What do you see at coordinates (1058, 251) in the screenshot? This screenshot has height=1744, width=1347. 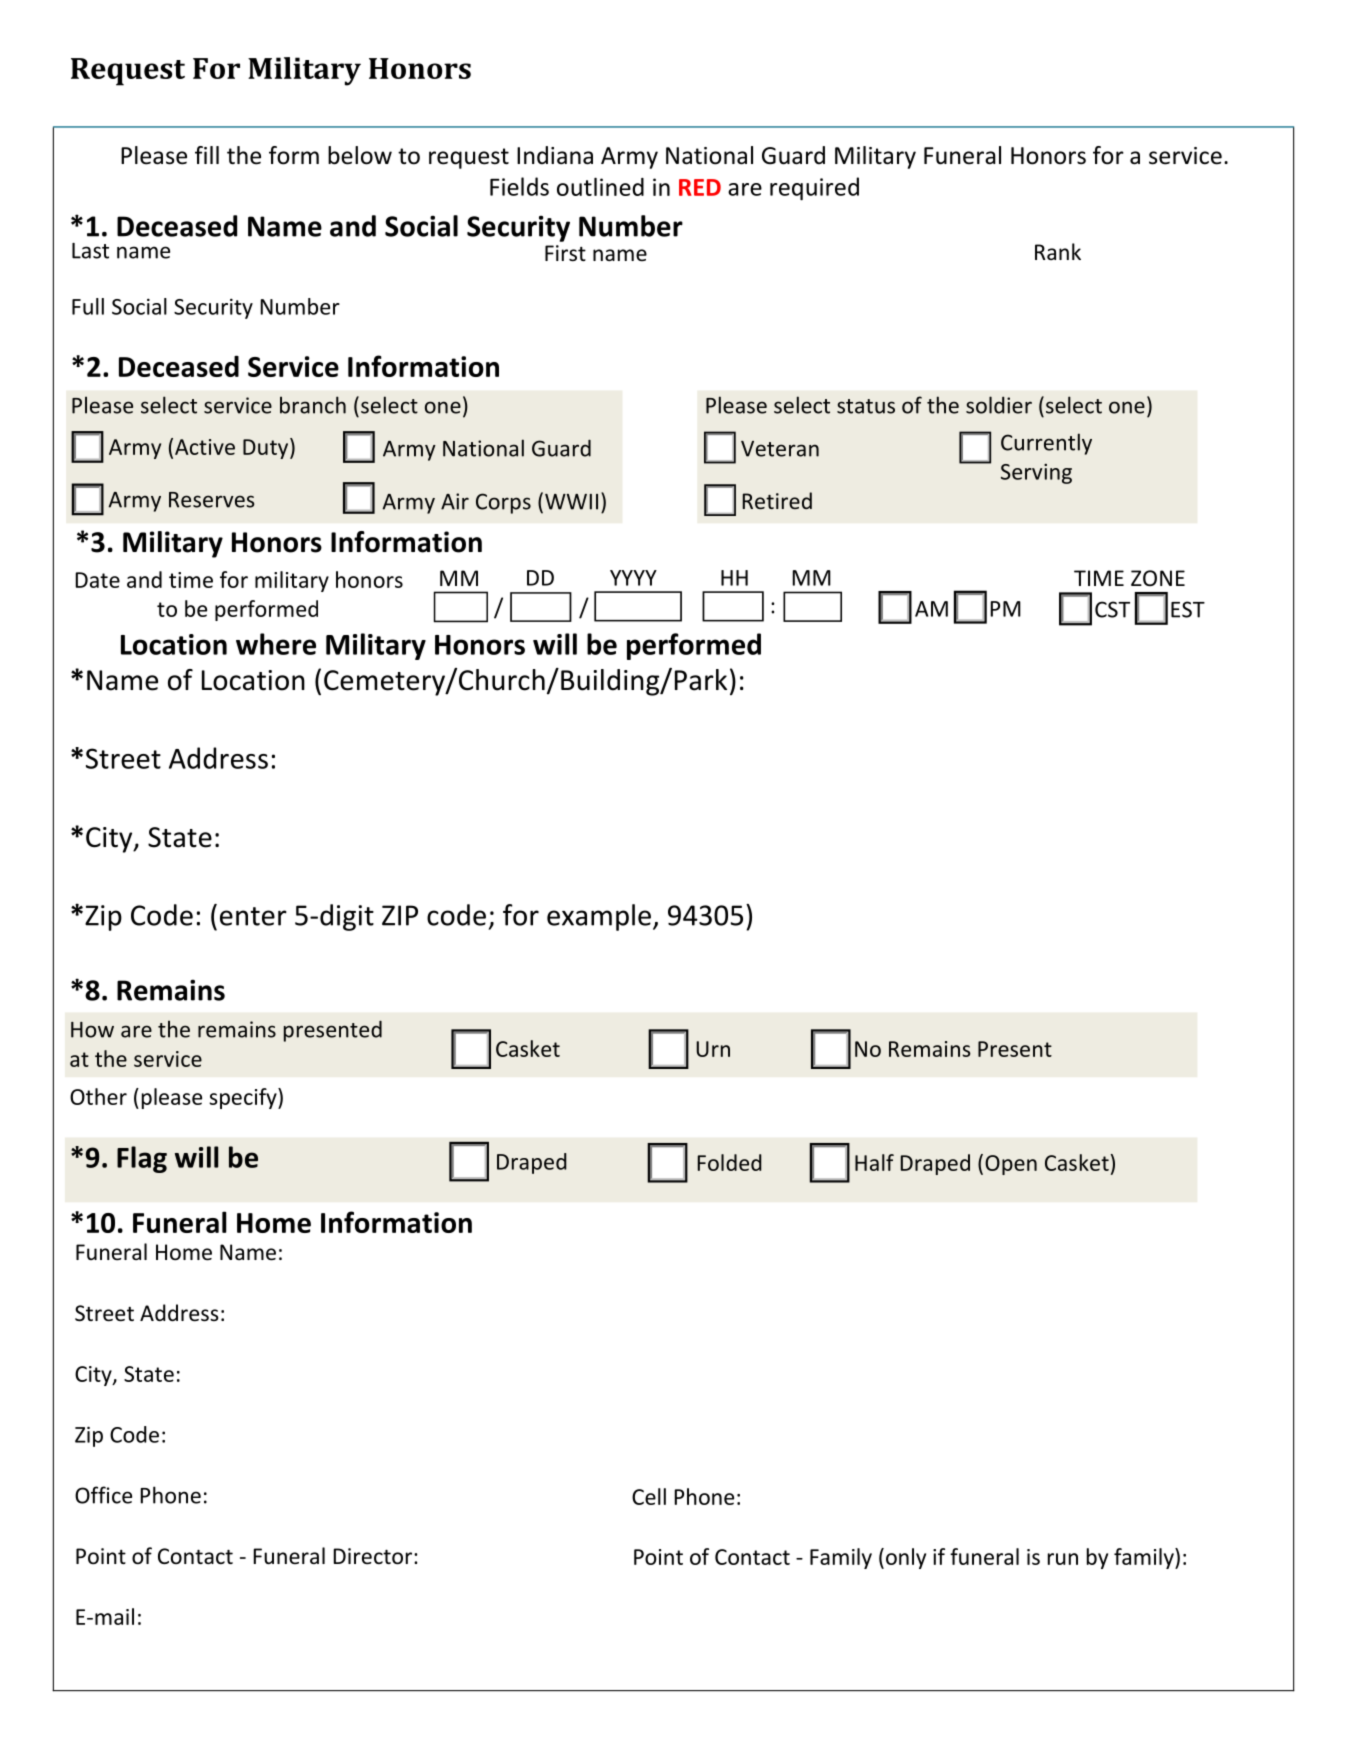 I see `Rank` at bounding box center [1058, 251].
